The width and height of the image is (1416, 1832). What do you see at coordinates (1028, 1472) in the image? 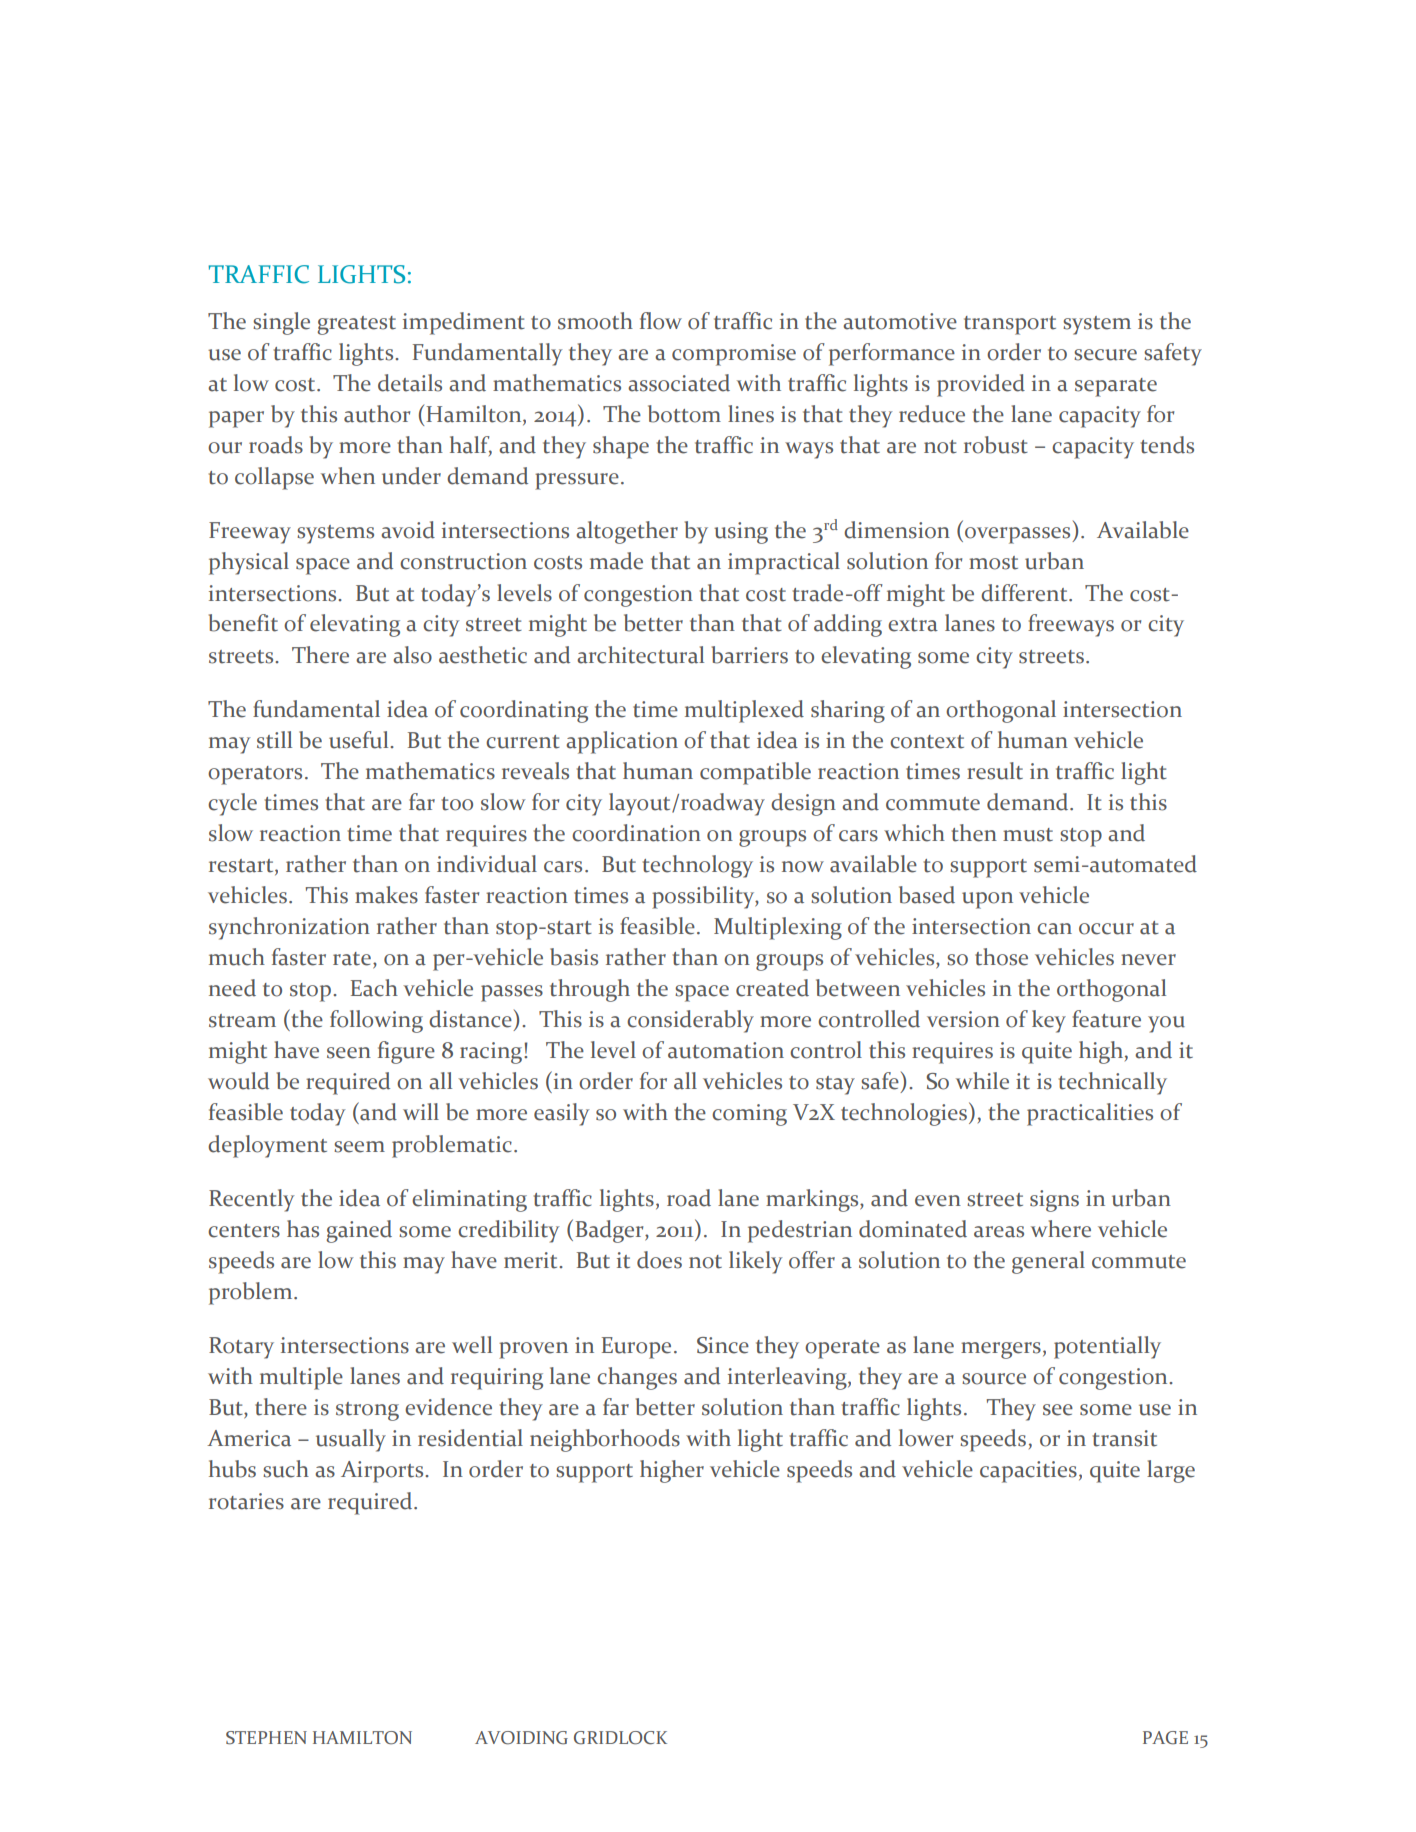
I see `capacities` at bounding box center [1028, 1472].
